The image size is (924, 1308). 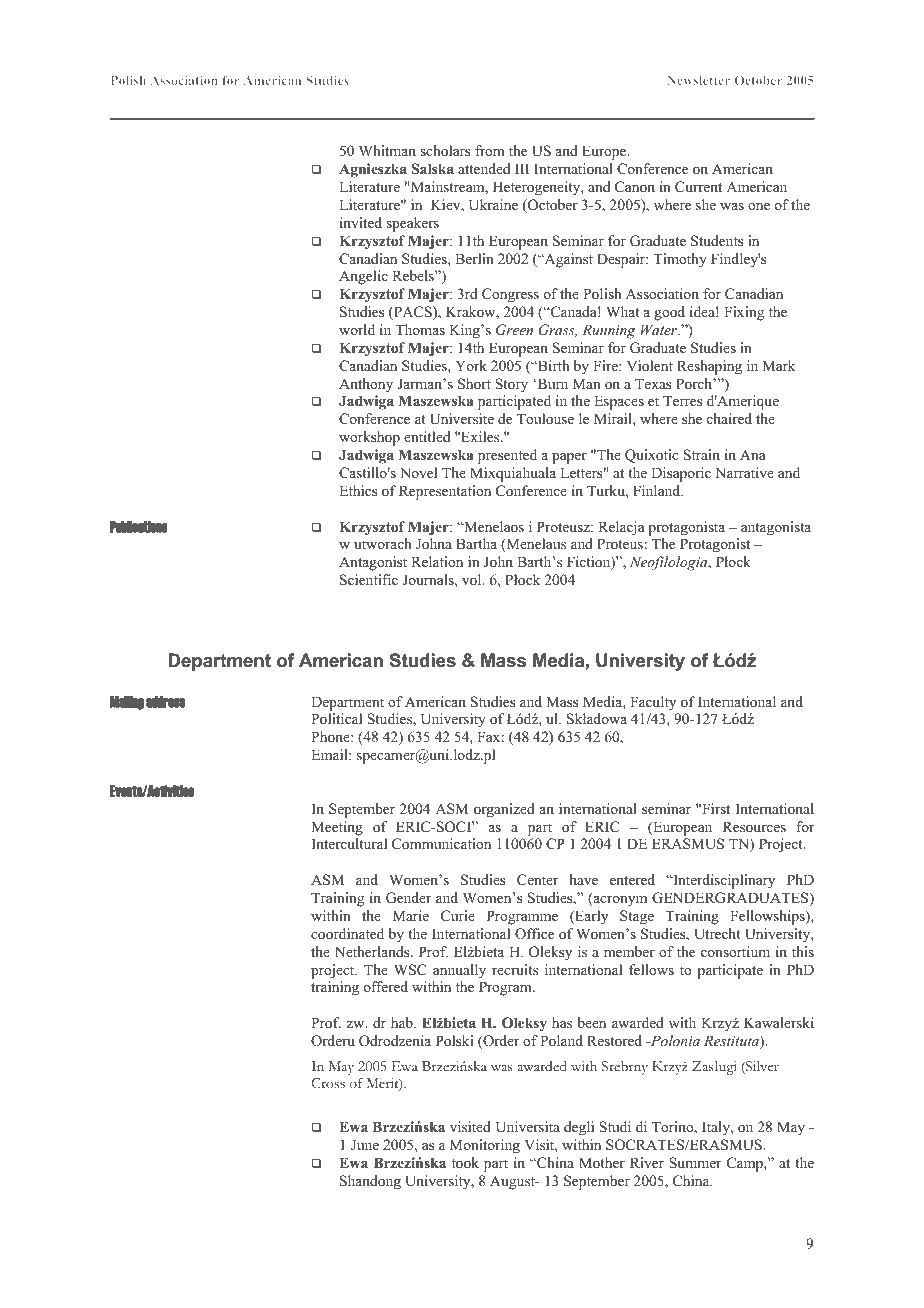 I want to click on took, so click(x=465, y=1162).
